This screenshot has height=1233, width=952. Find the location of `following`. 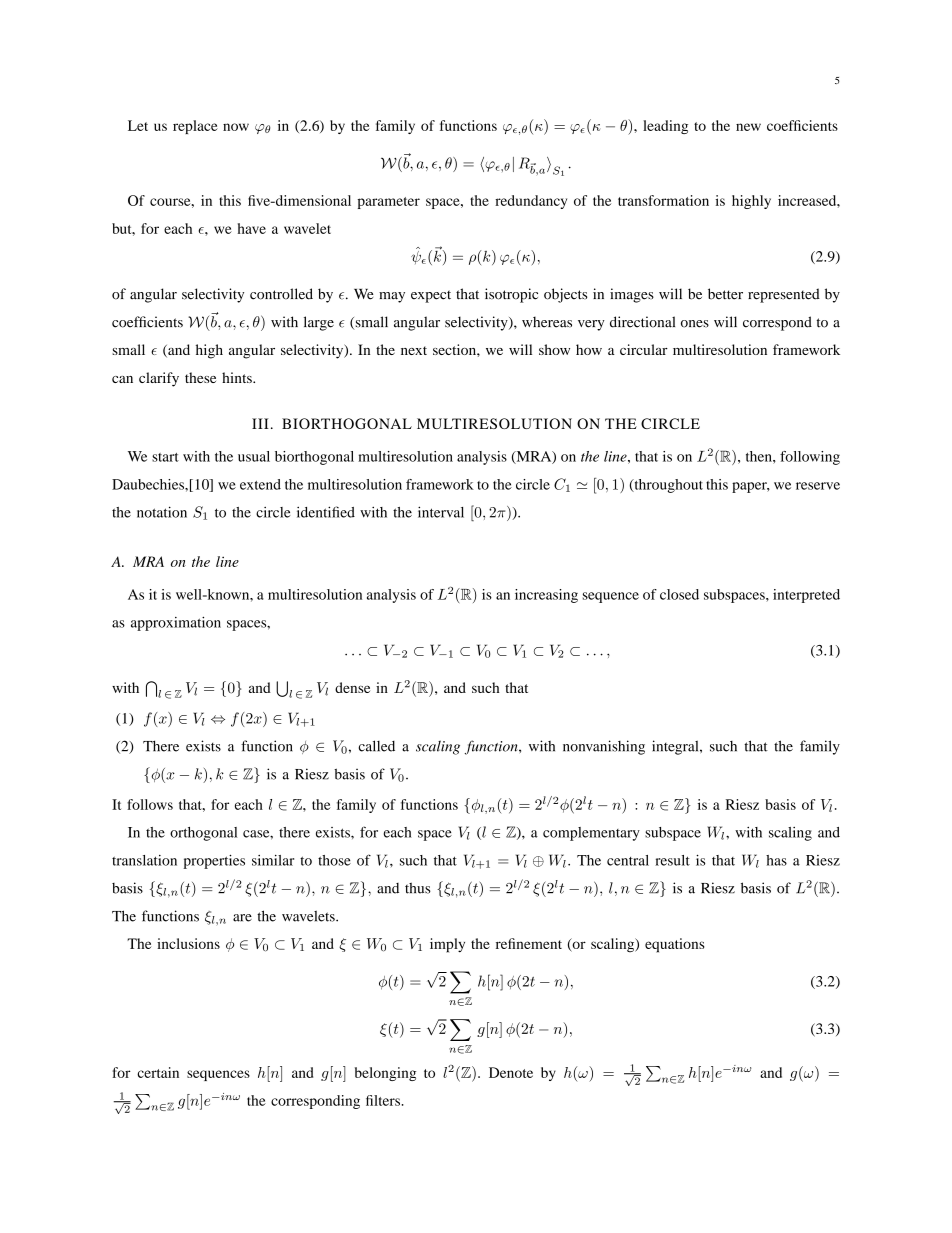

following is located at coordinates (810, 458).
